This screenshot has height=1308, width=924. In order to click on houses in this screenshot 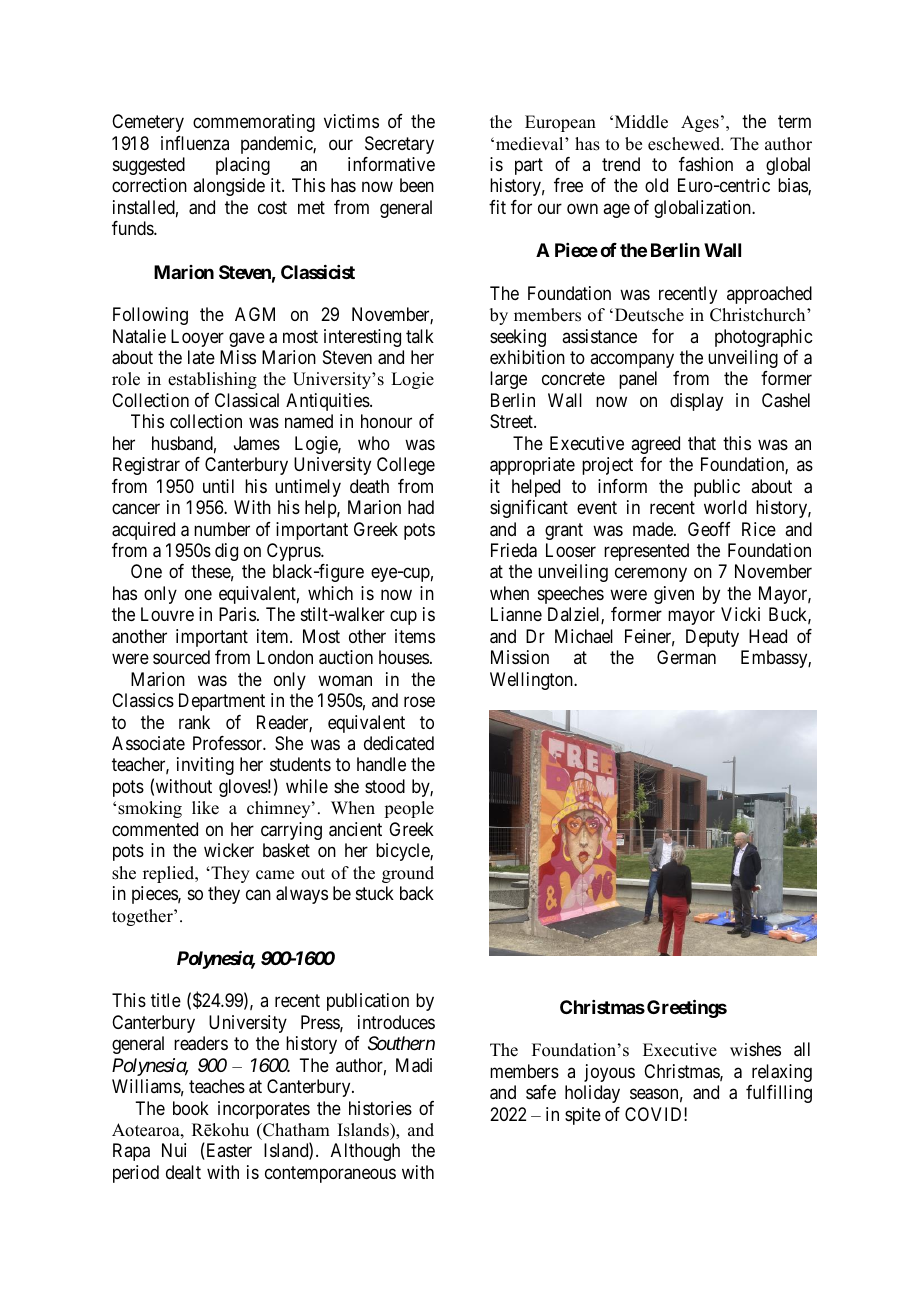, I will do `click(404, 657)`.
